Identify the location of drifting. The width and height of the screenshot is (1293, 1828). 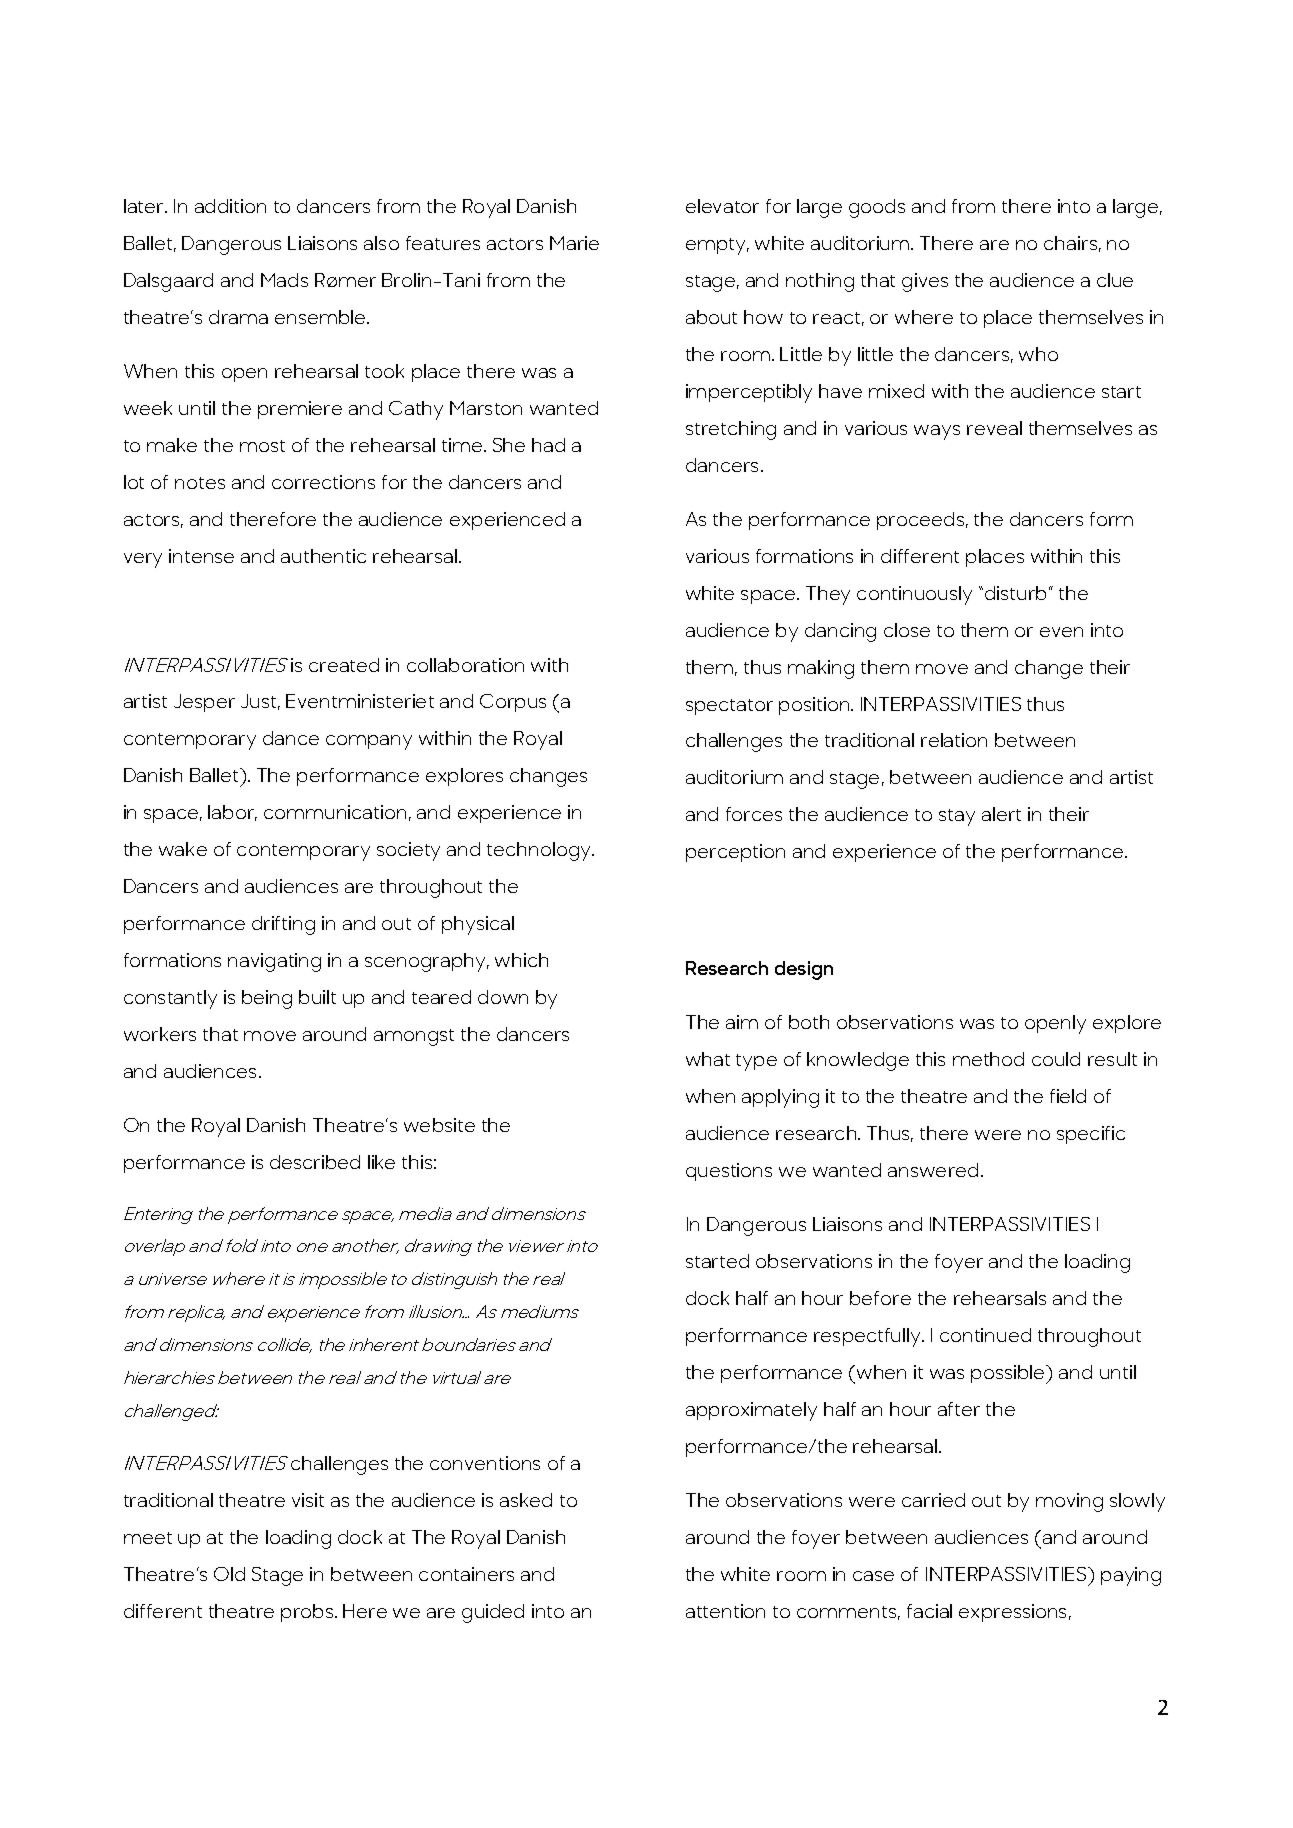
(283, 925).
